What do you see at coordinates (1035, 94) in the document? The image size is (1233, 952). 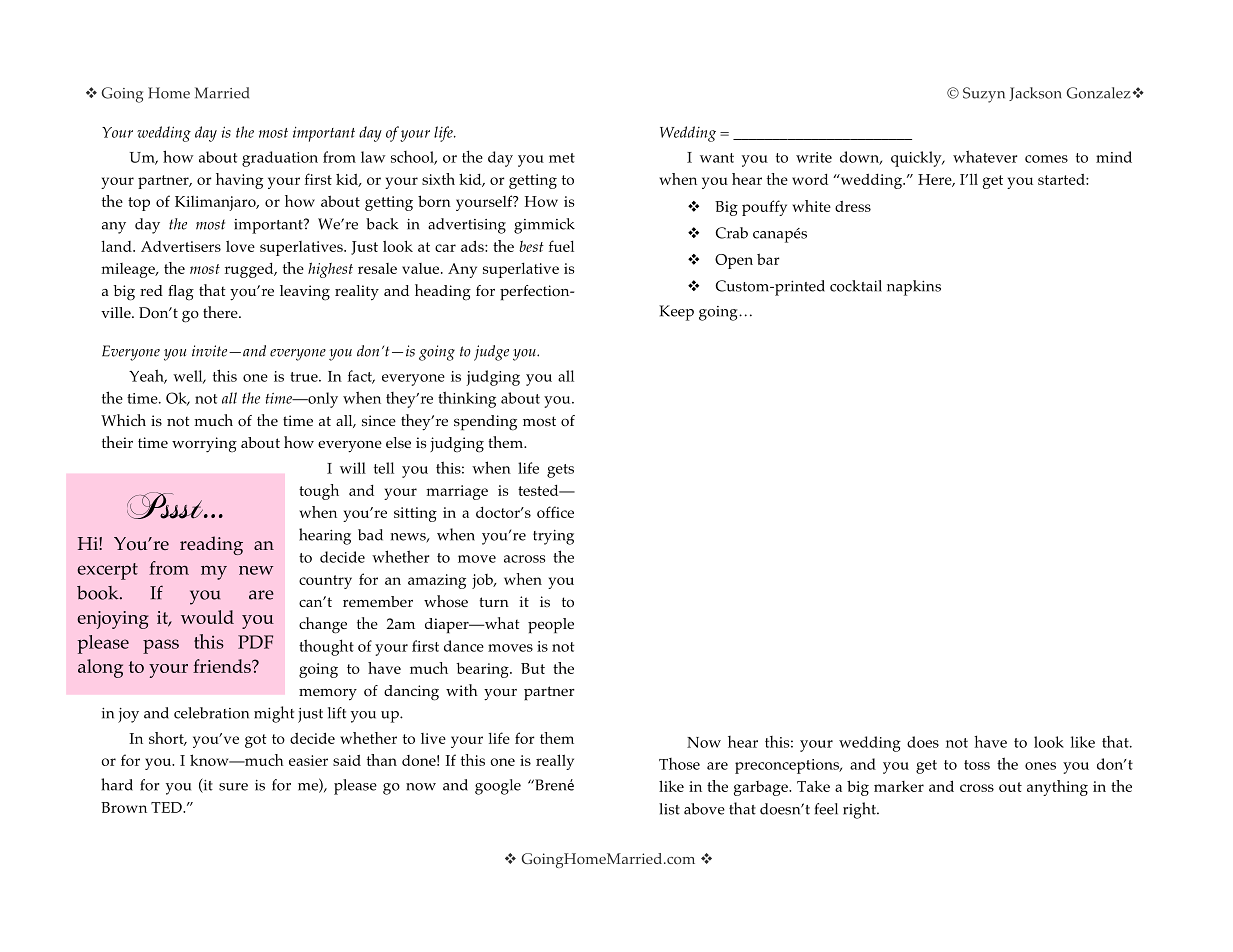 I see `Jackson` at bounding box center [1035, 94].
